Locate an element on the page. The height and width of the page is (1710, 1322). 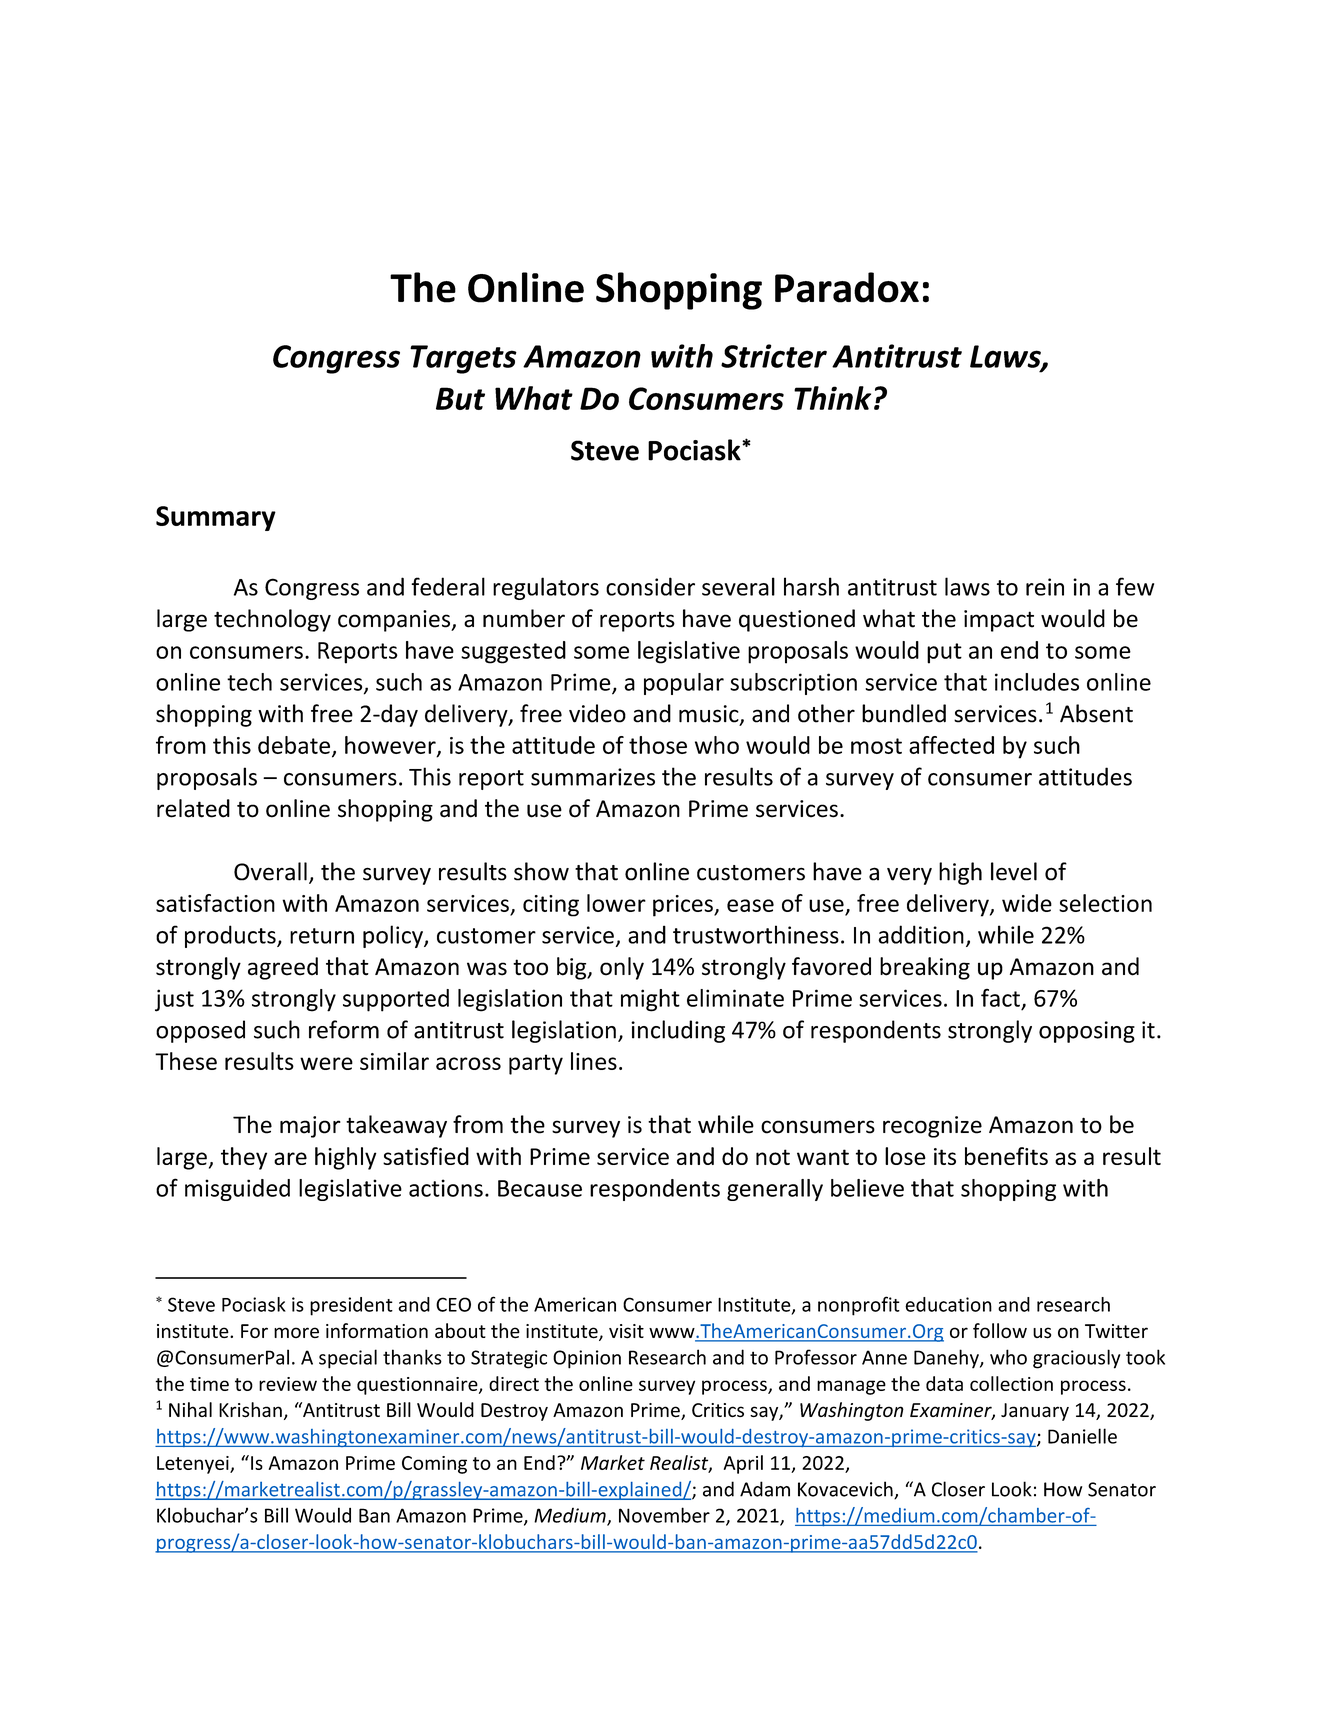
prices is located at coordinates (684, 906).
